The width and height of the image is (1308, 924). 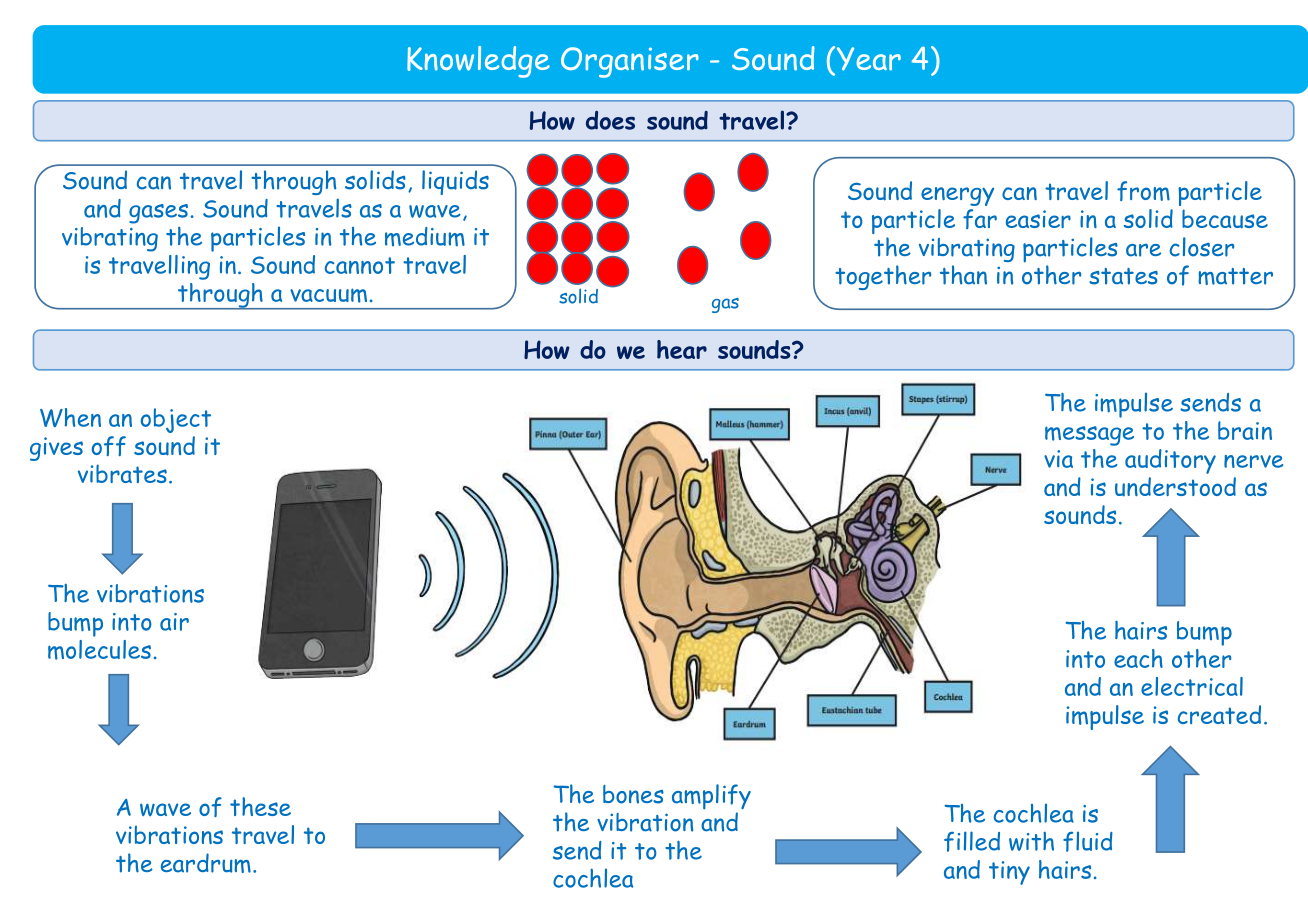 I want to click on eardrum, so click(x=206, y=863).
